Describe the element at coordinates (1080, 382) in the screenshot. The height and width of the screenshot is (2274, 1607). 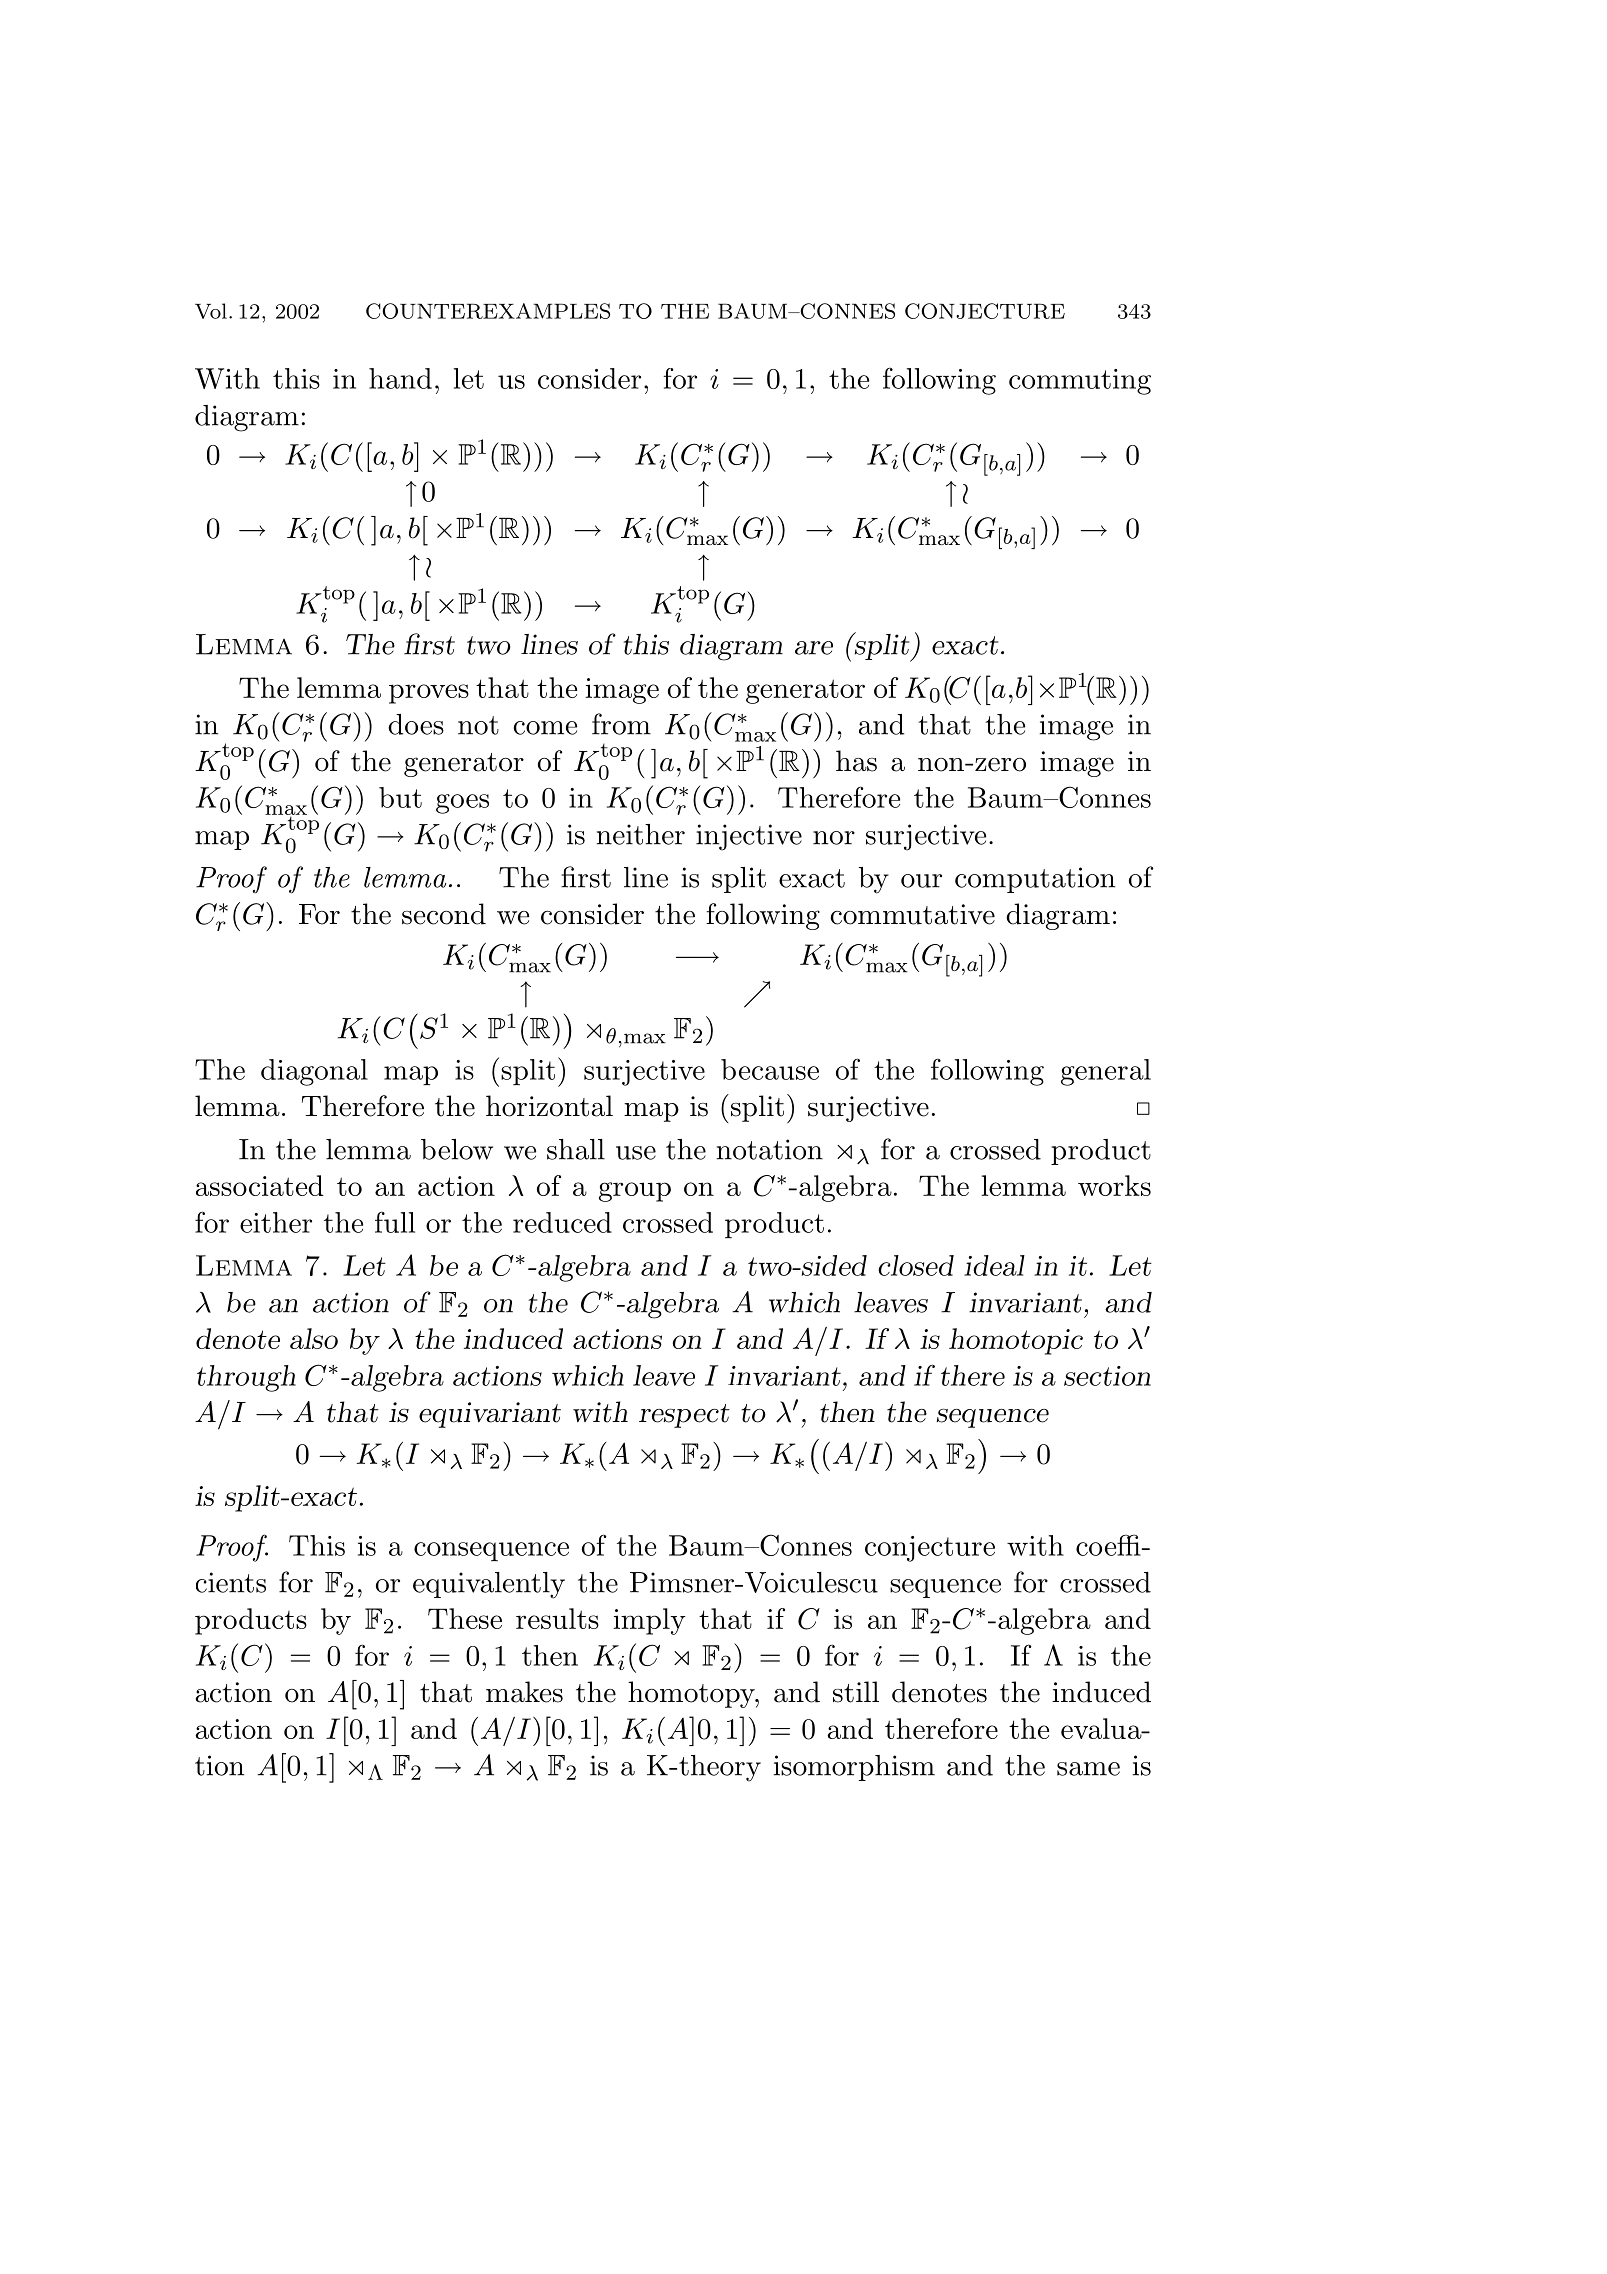
I see `commuting` at that location.
